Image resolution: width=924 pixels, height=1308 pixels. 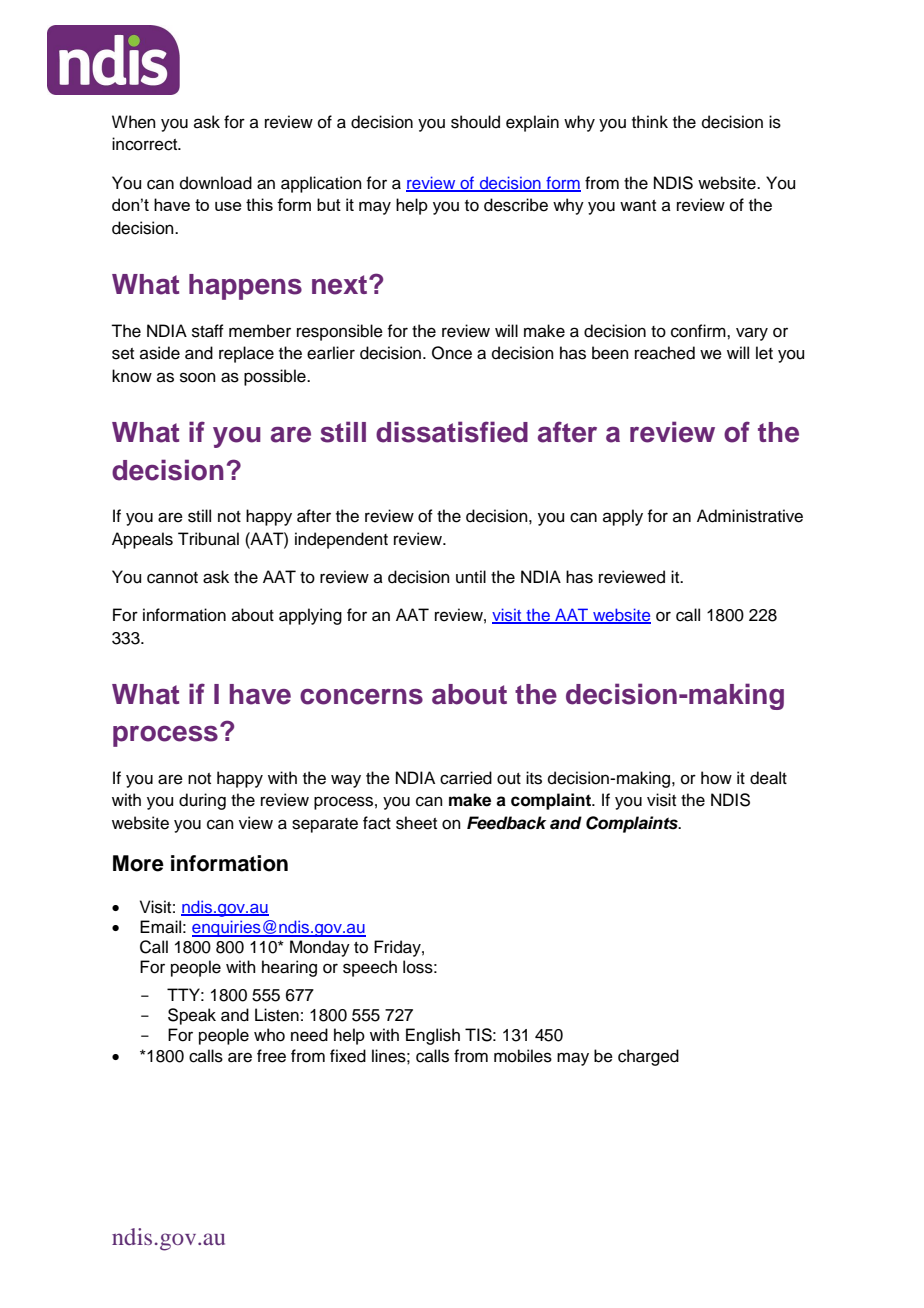 What do you see at coordinates (471, 577) in the document?
I see `until` at bounding box center [471, 577].
